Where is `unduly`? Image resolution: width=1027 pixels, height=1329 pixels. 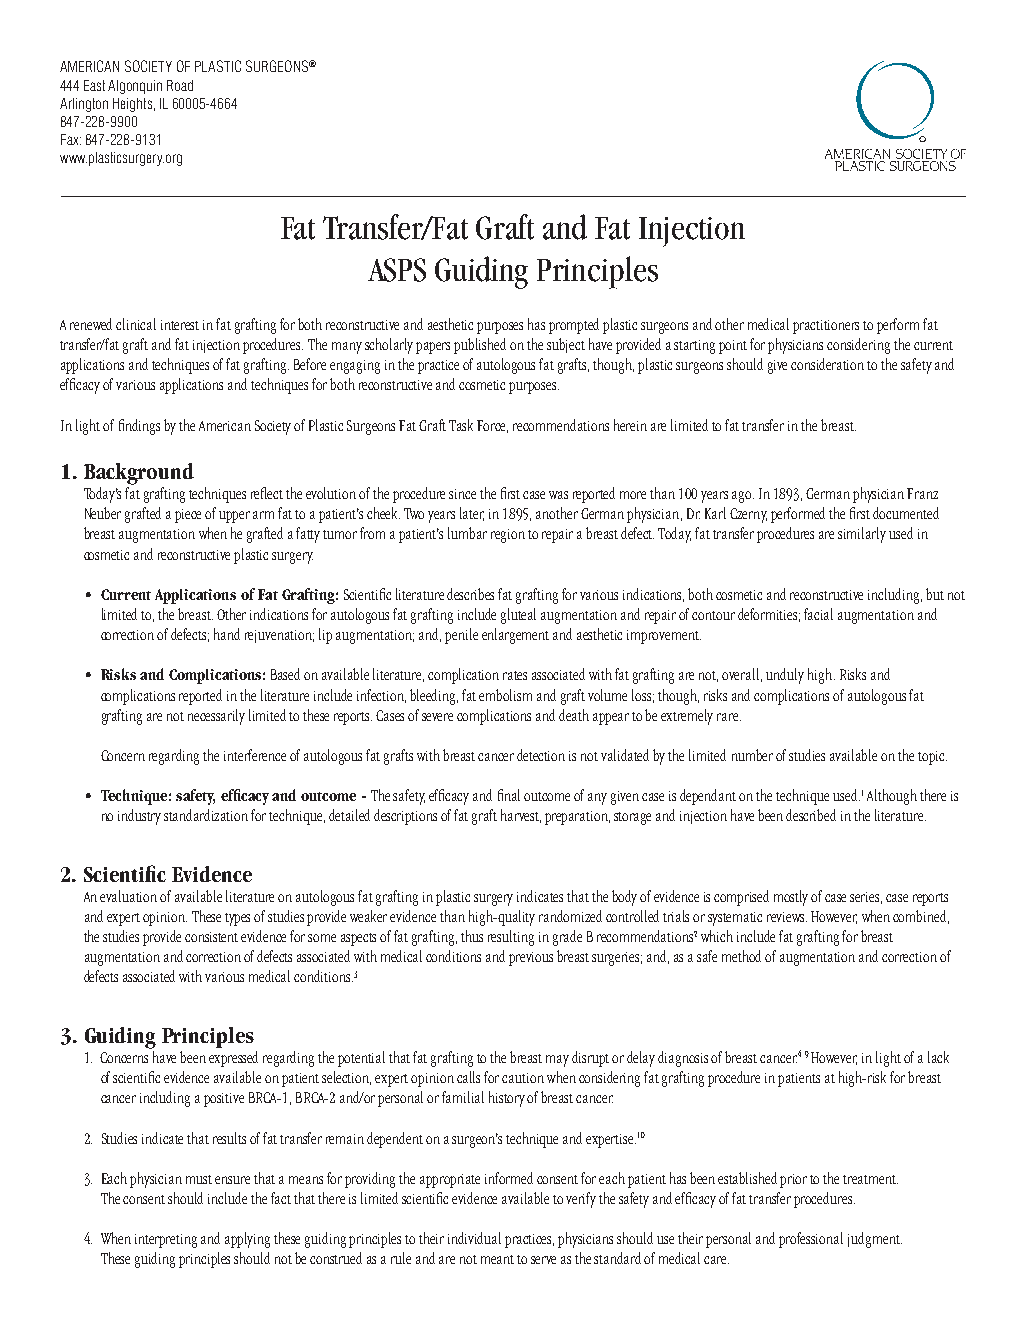 unduly is located at coordinates (785, 676).
